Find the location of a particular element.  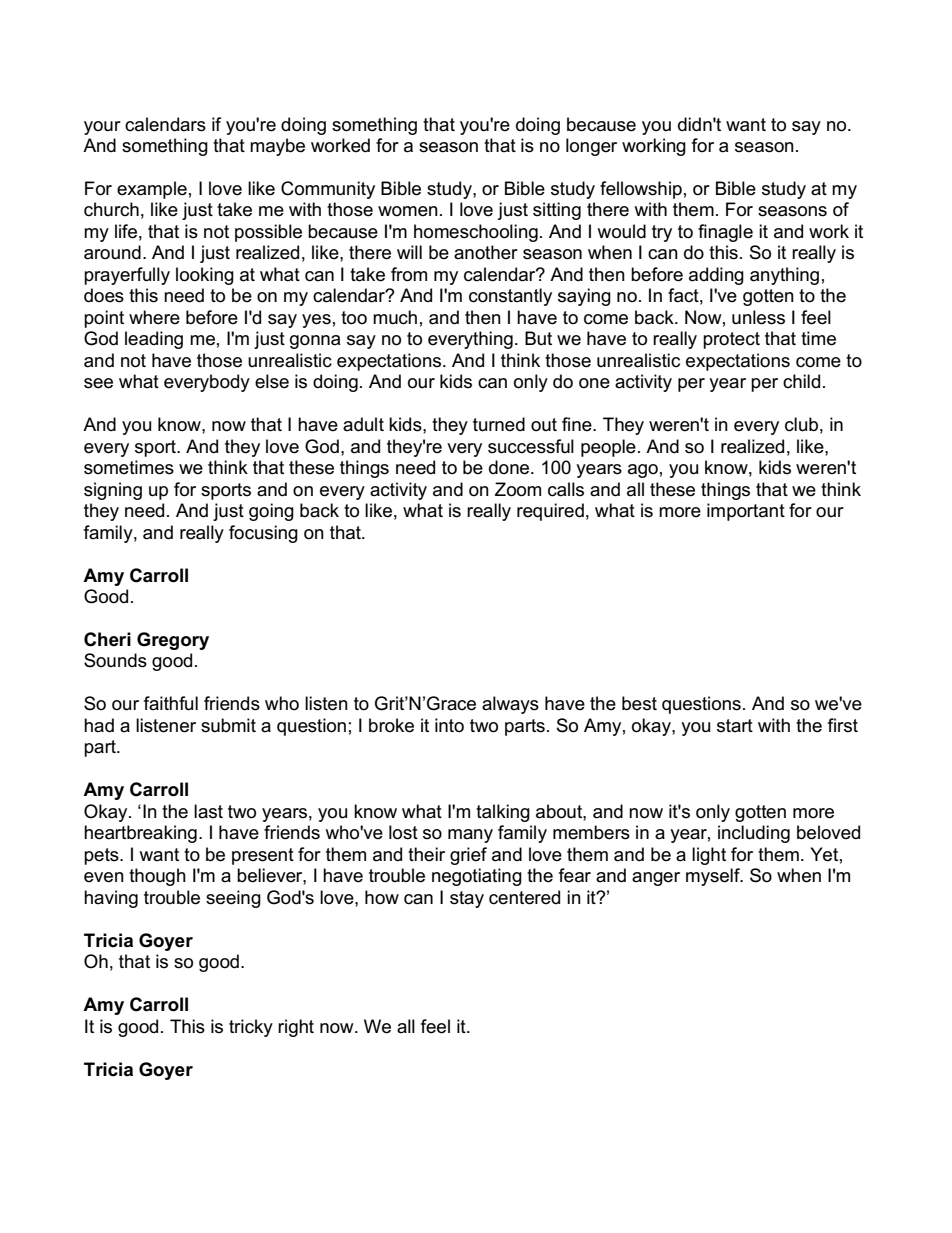

fellowship is located at coordinates (641, 190).
